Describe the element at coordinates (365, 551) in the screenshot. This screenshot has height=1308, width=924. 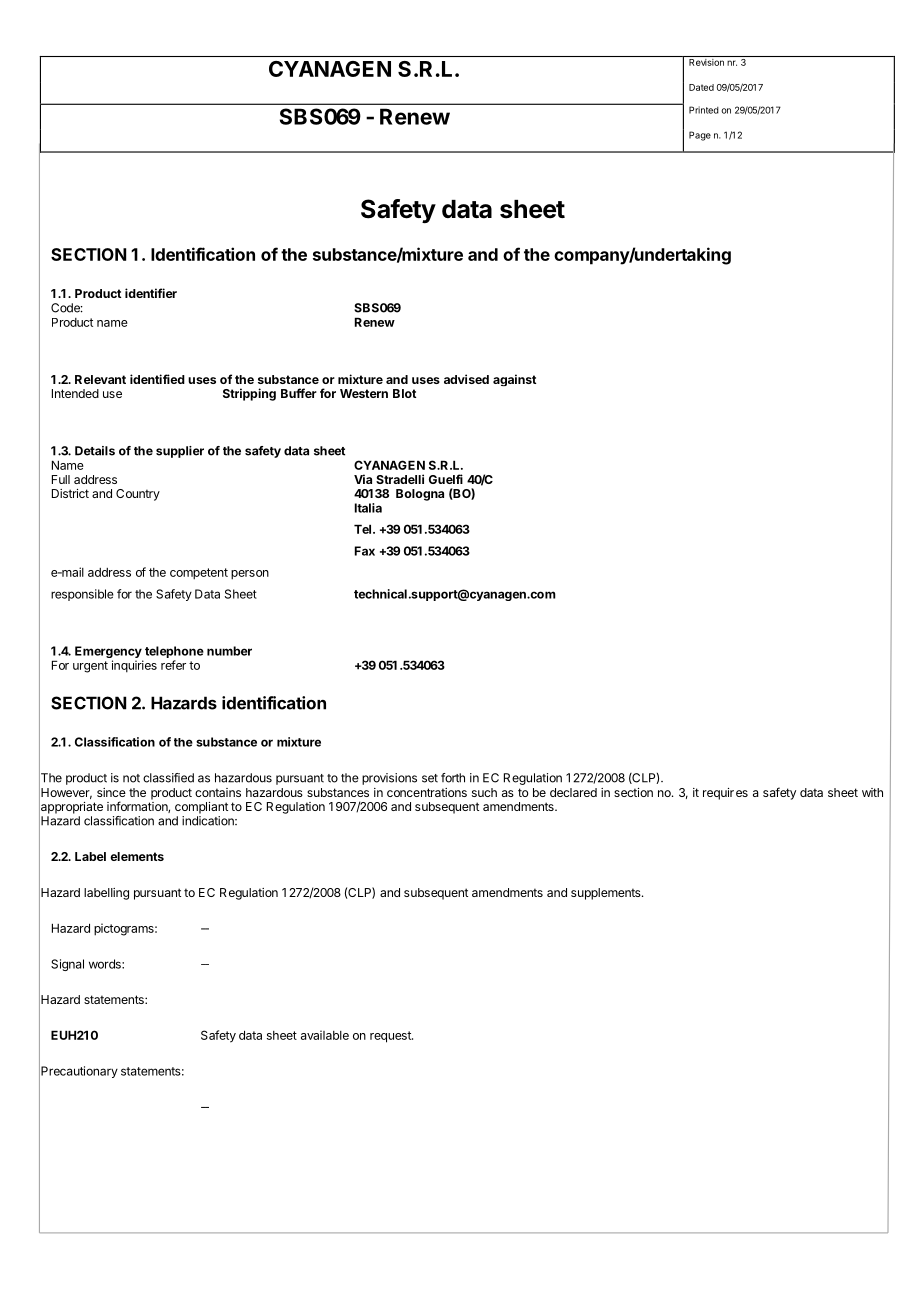
I see `Fax` at that location.
